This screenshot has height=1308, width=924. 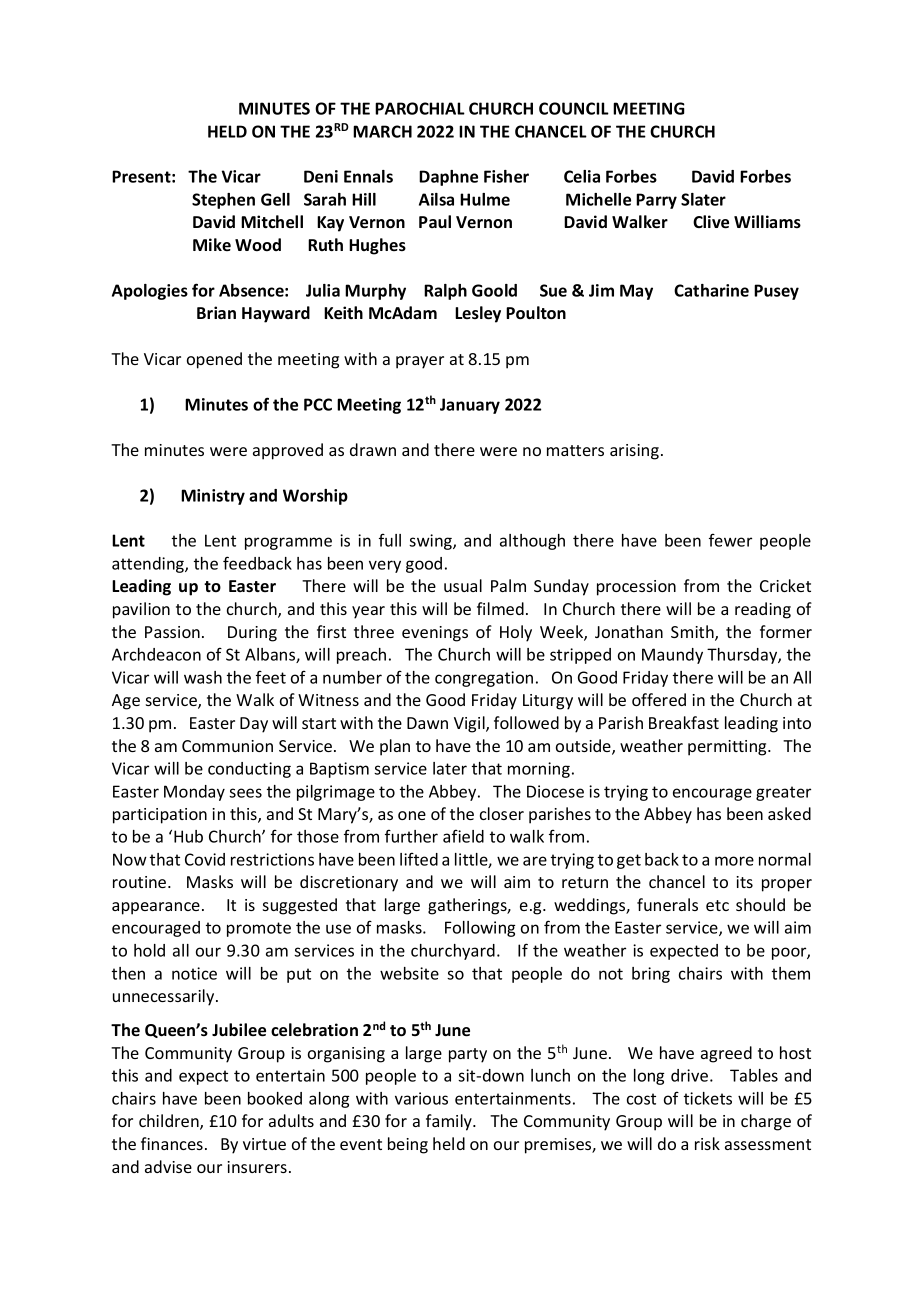 What do you see at coordinates (223, 201) in the screenshot?
I see `Stephen` at bounding box center [223, 201].
